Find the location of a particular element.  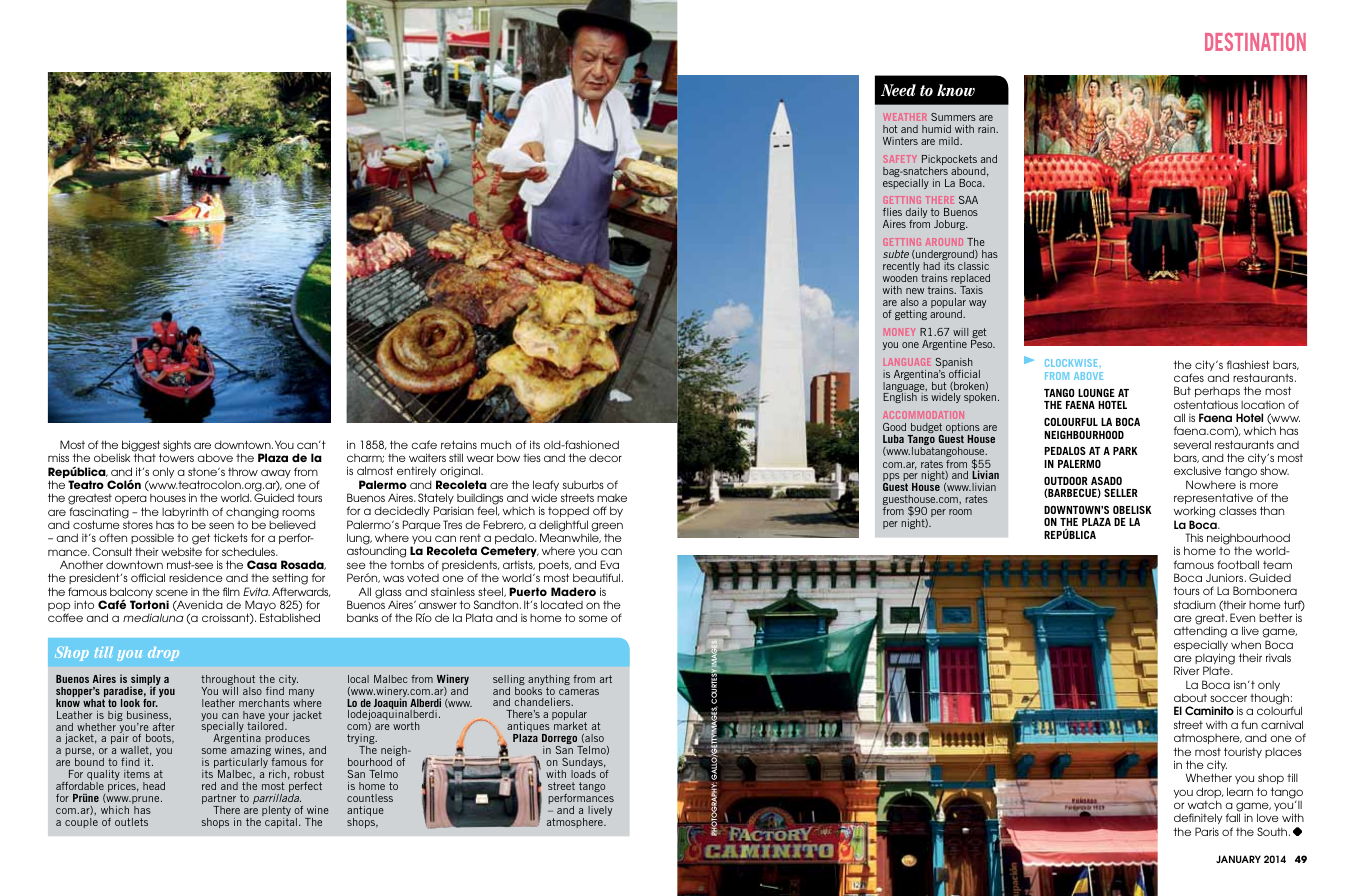

destination is located at coordinates (1255, 42).
